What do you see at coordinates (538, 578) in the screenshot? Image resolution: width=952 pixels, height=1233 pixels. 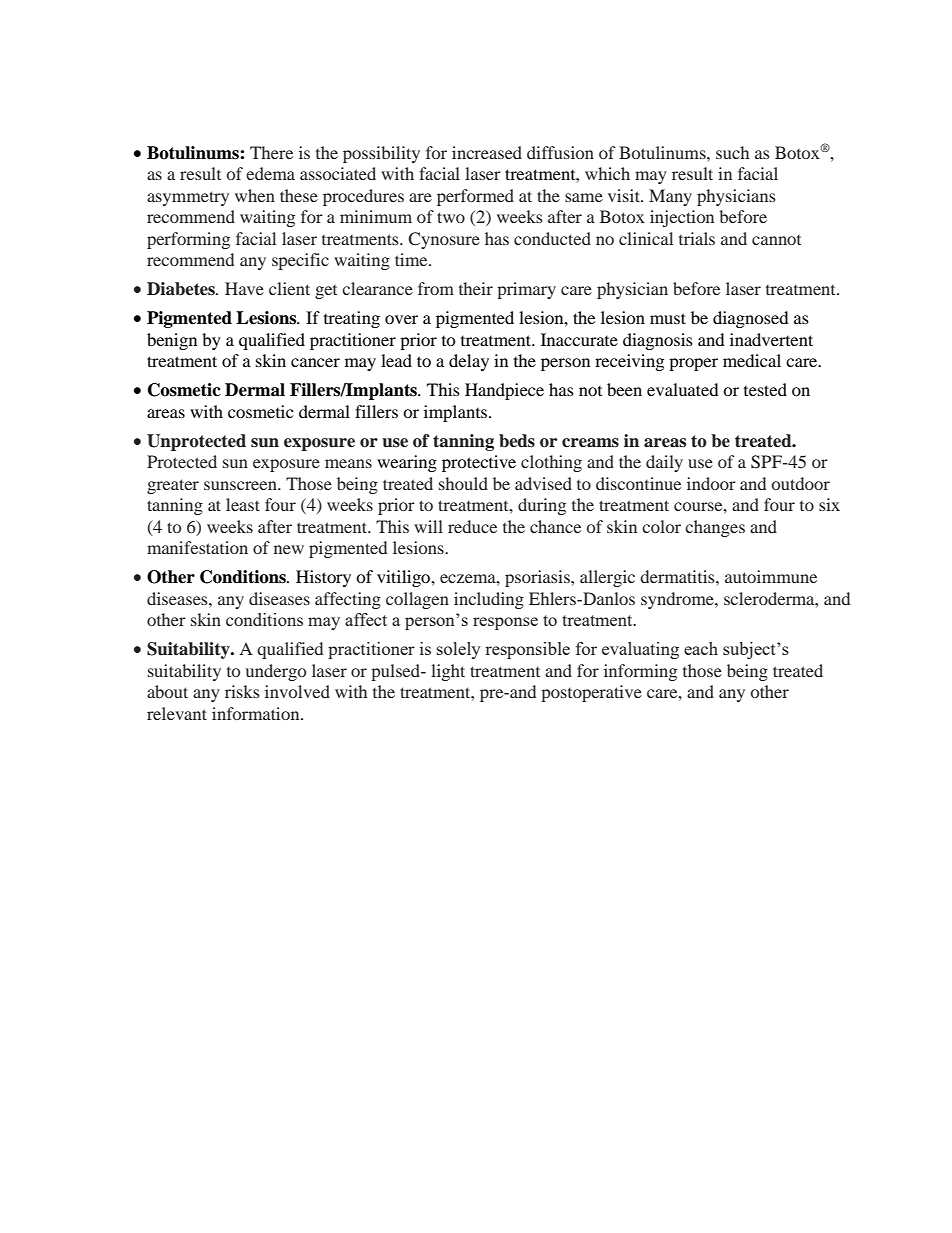 I see `psoriasis` at bounding box center [538, 578].
